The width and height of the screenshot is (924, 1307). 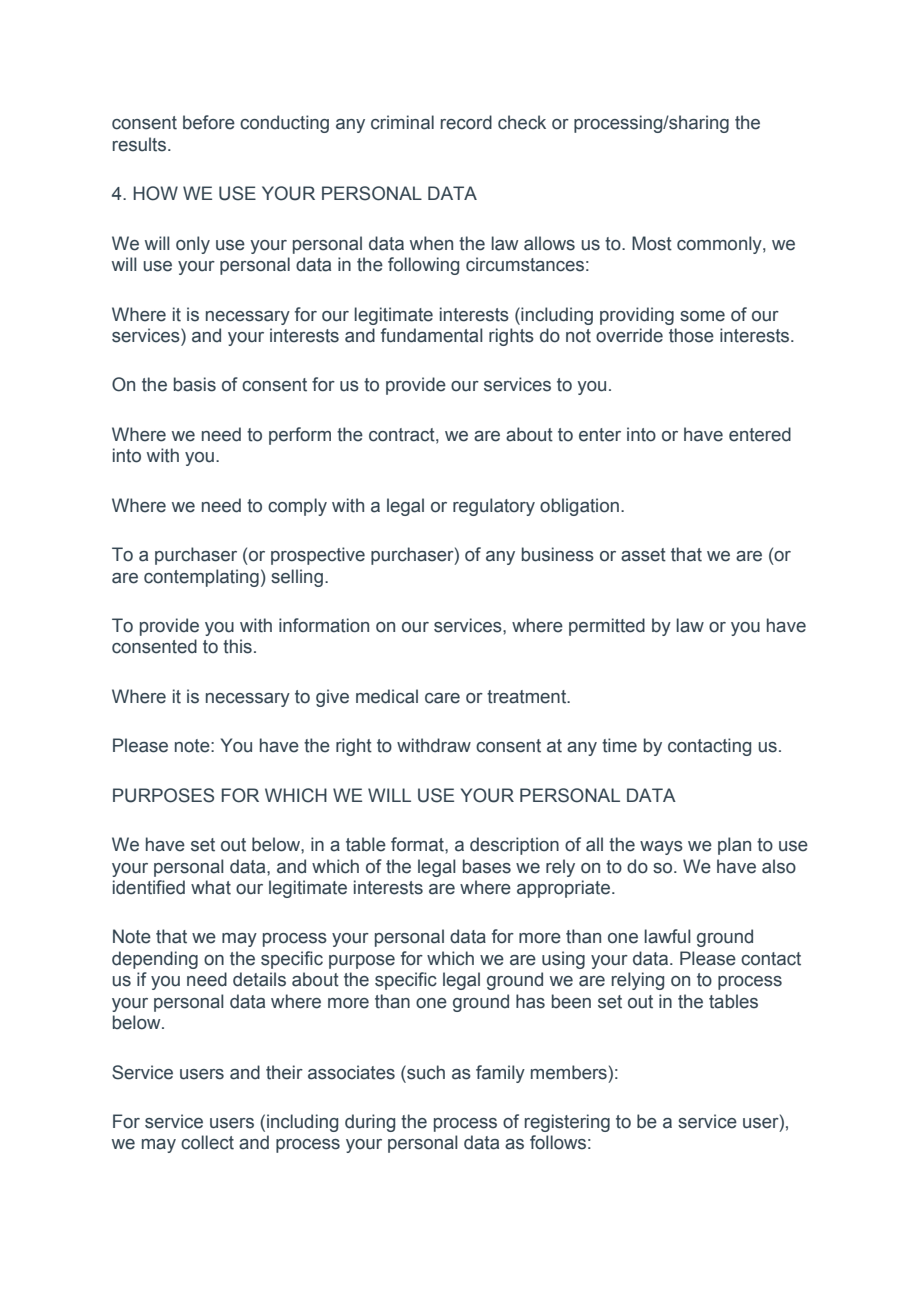 I want to click on this, so click(x=237, y=646).
